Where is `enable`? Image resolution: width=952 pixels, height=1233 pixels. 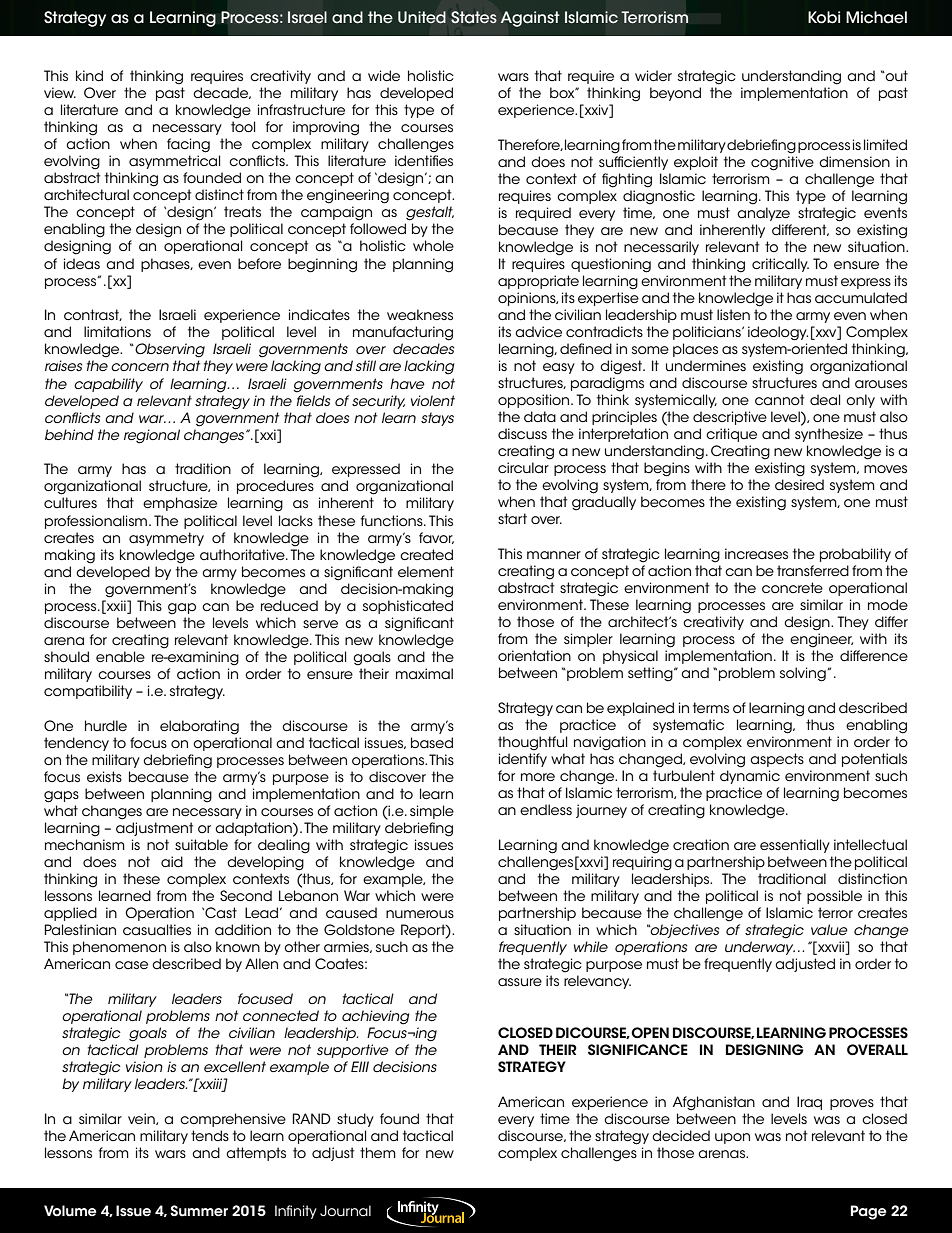
enable is located at coordinates (120, 656).
